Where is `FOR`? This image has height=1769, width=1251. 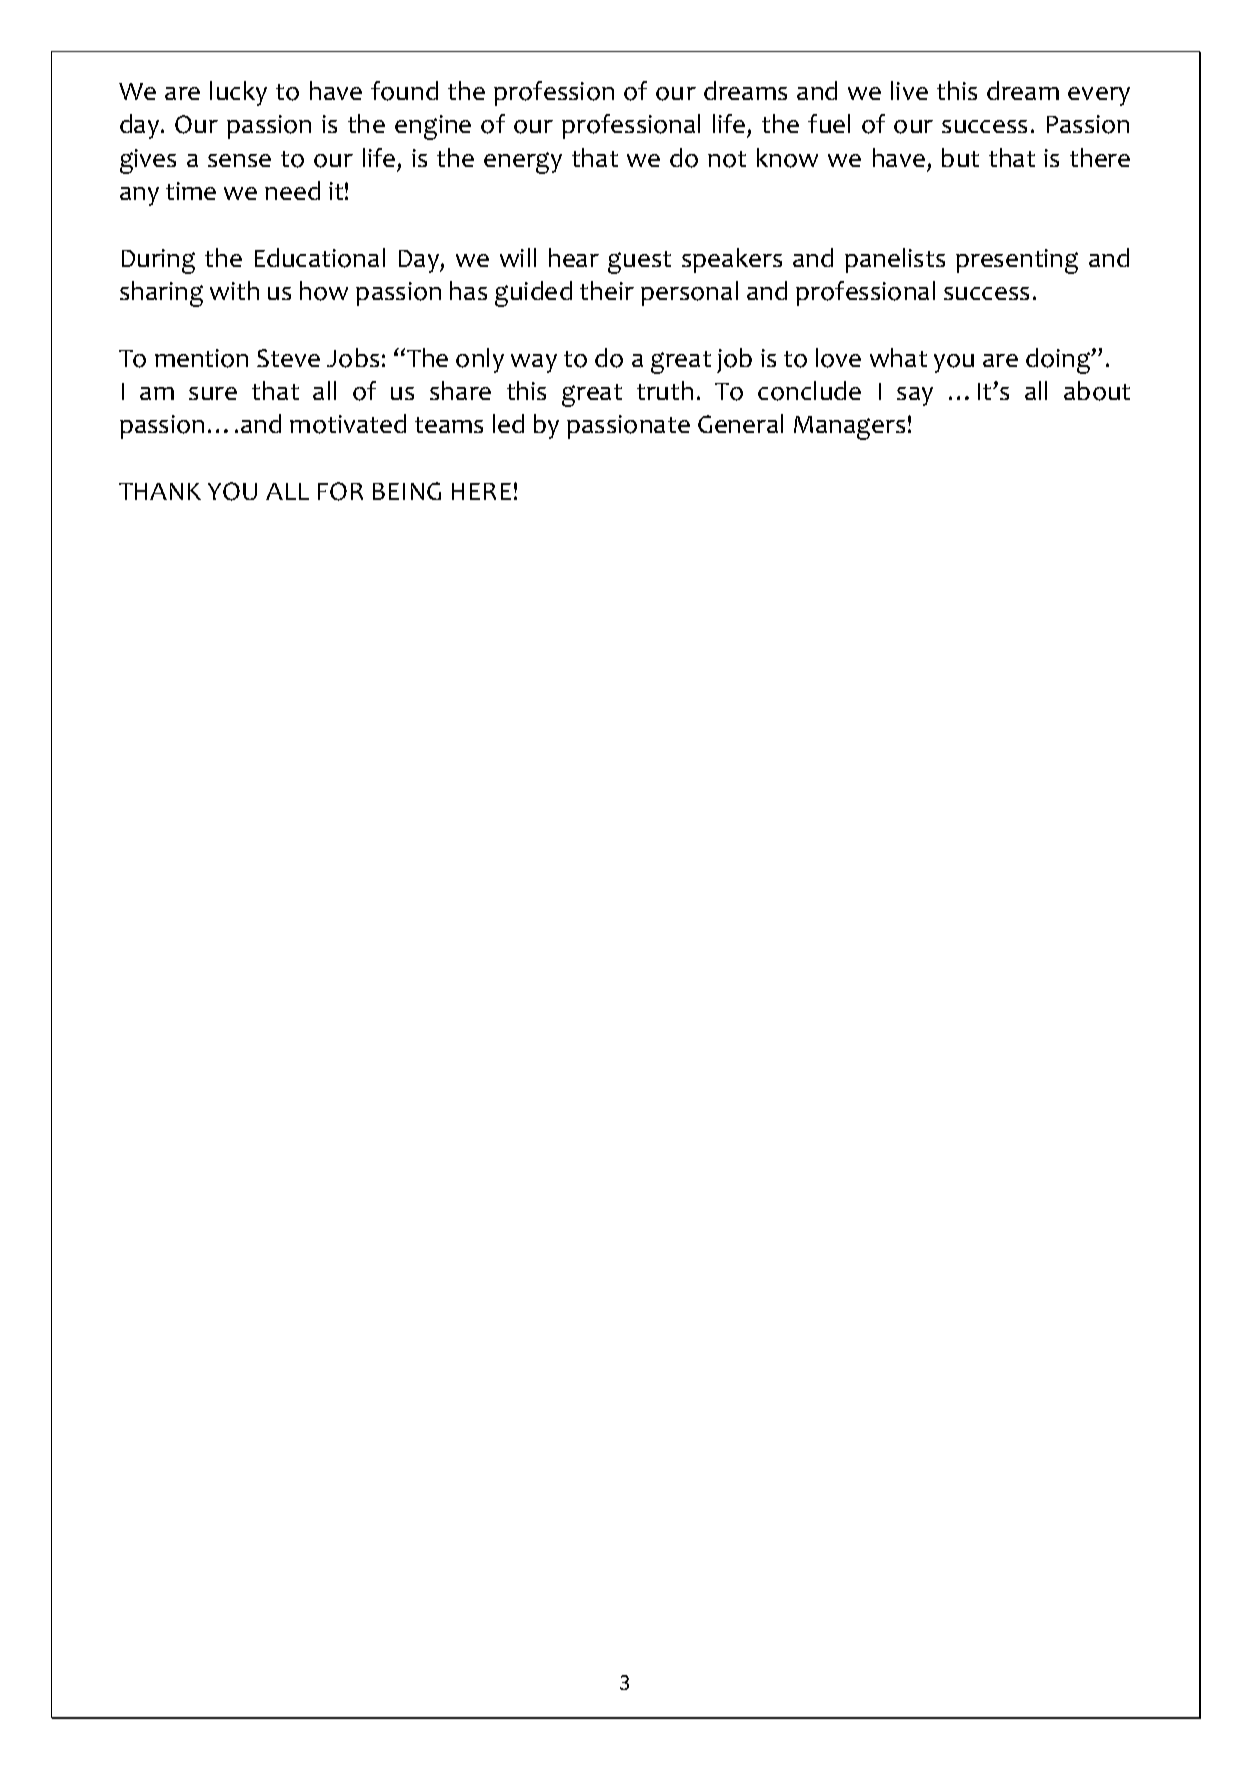
FOR is located at coordinates (340, 491).
